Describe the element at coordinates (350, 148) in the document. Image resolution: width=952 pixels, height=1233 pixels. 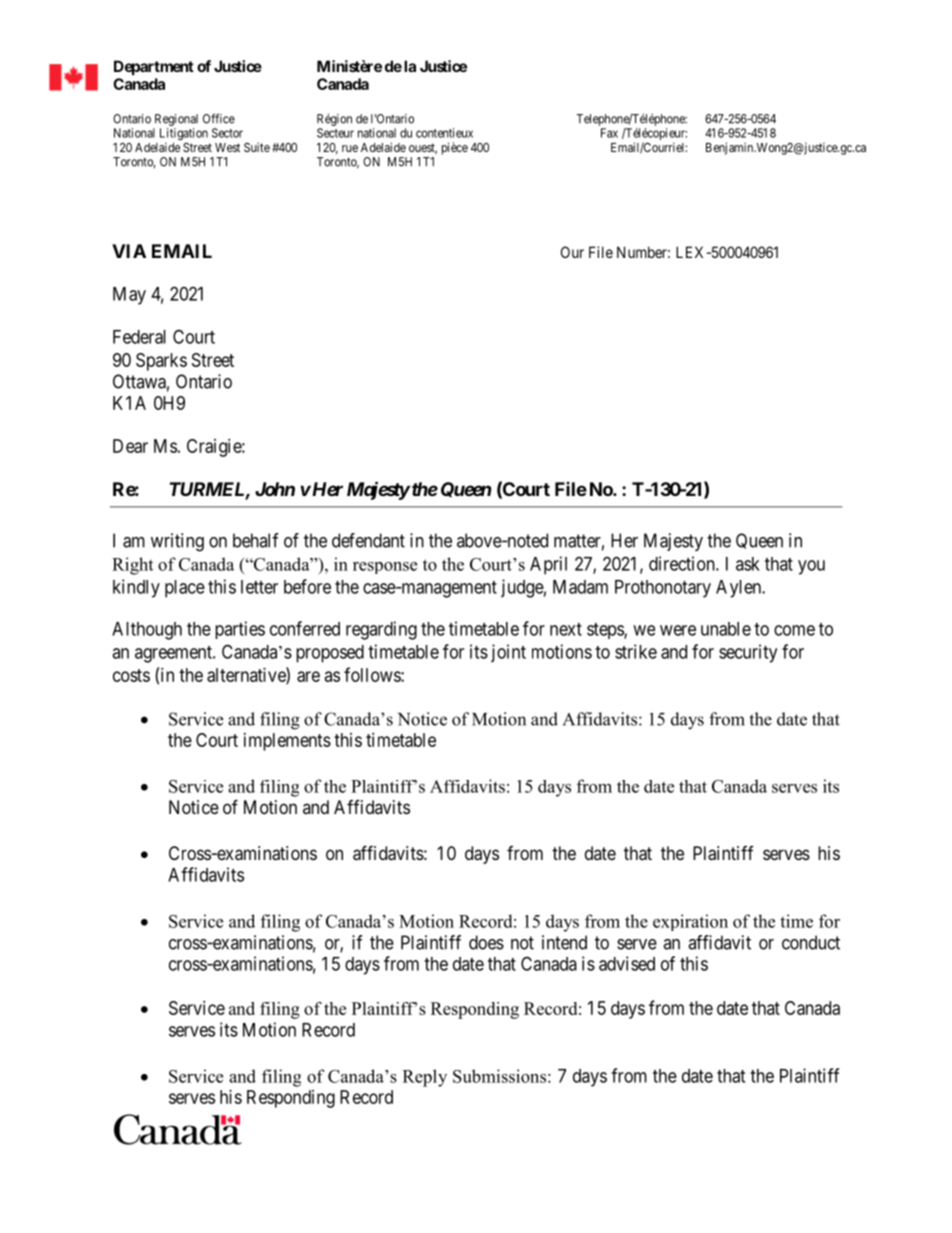
I see `rue` at that location.
